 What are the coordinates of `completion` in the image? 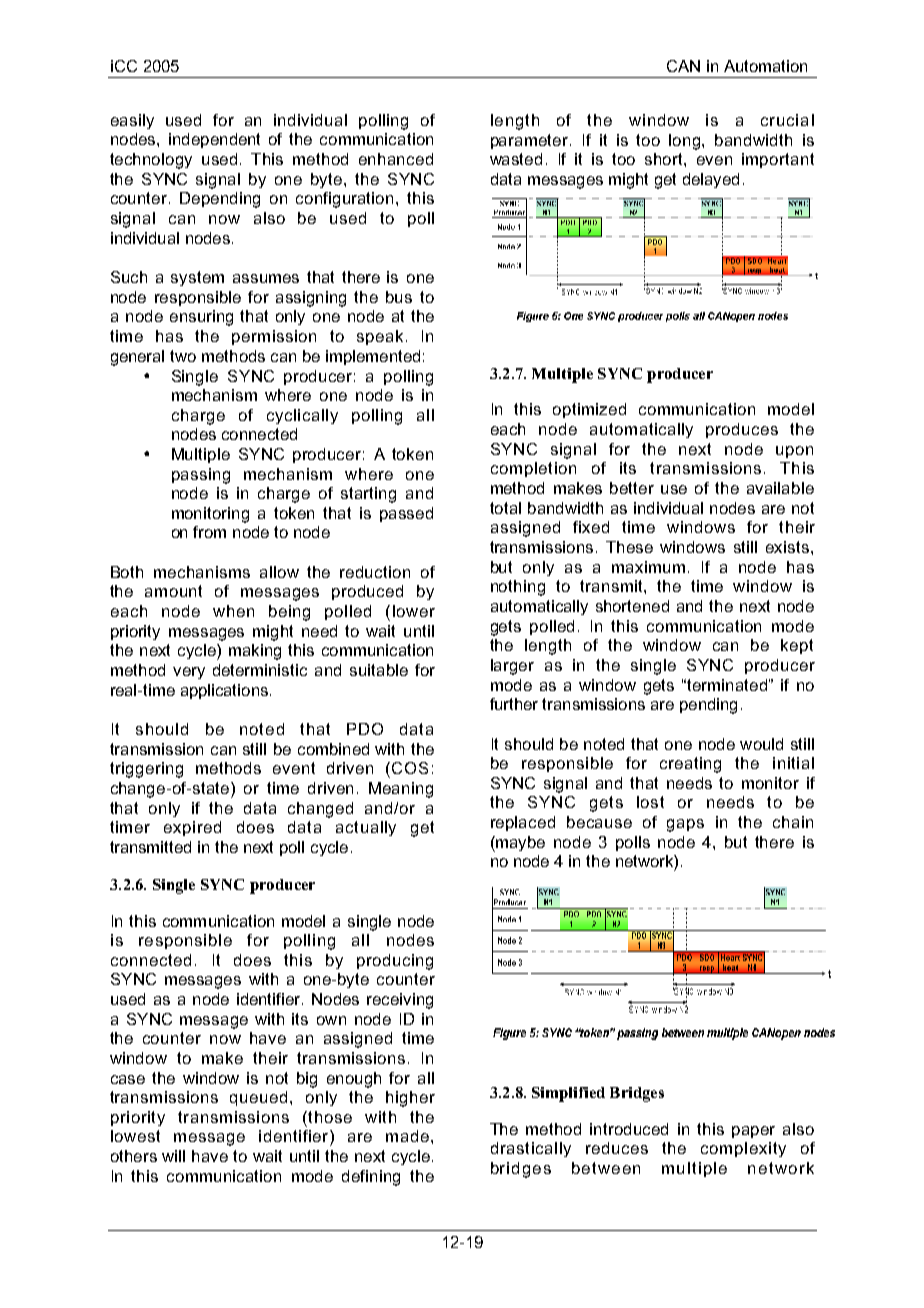 It's located at (533, 469).
